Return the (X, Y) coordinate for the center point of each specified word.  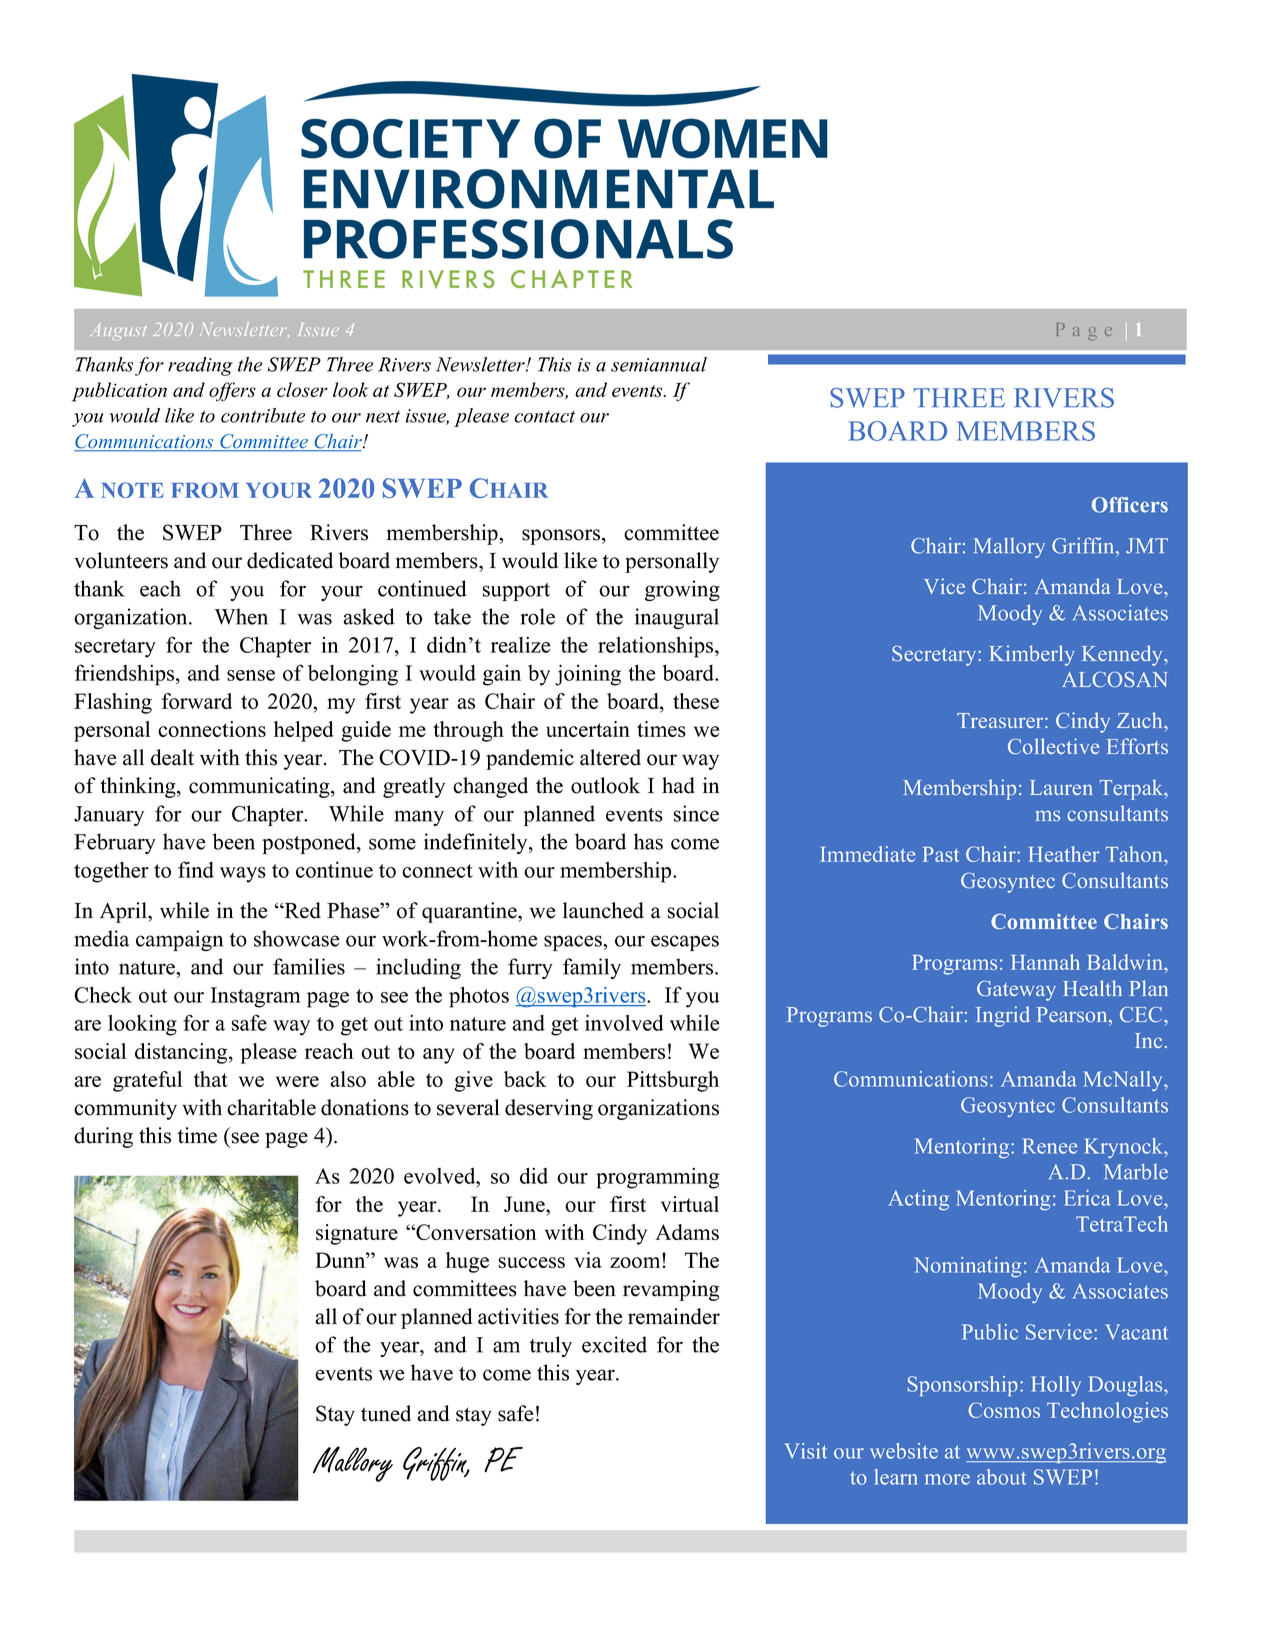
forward (197, 701)
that (211, 1079)
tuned (386, 1413)
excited (614, 1344)
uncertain (588, 729)
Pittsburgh (673, 1081)
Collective (1053, 746)
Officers (1130, 505)
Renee (1050, 1146)
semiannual (659, 364)
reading (200, 366)
